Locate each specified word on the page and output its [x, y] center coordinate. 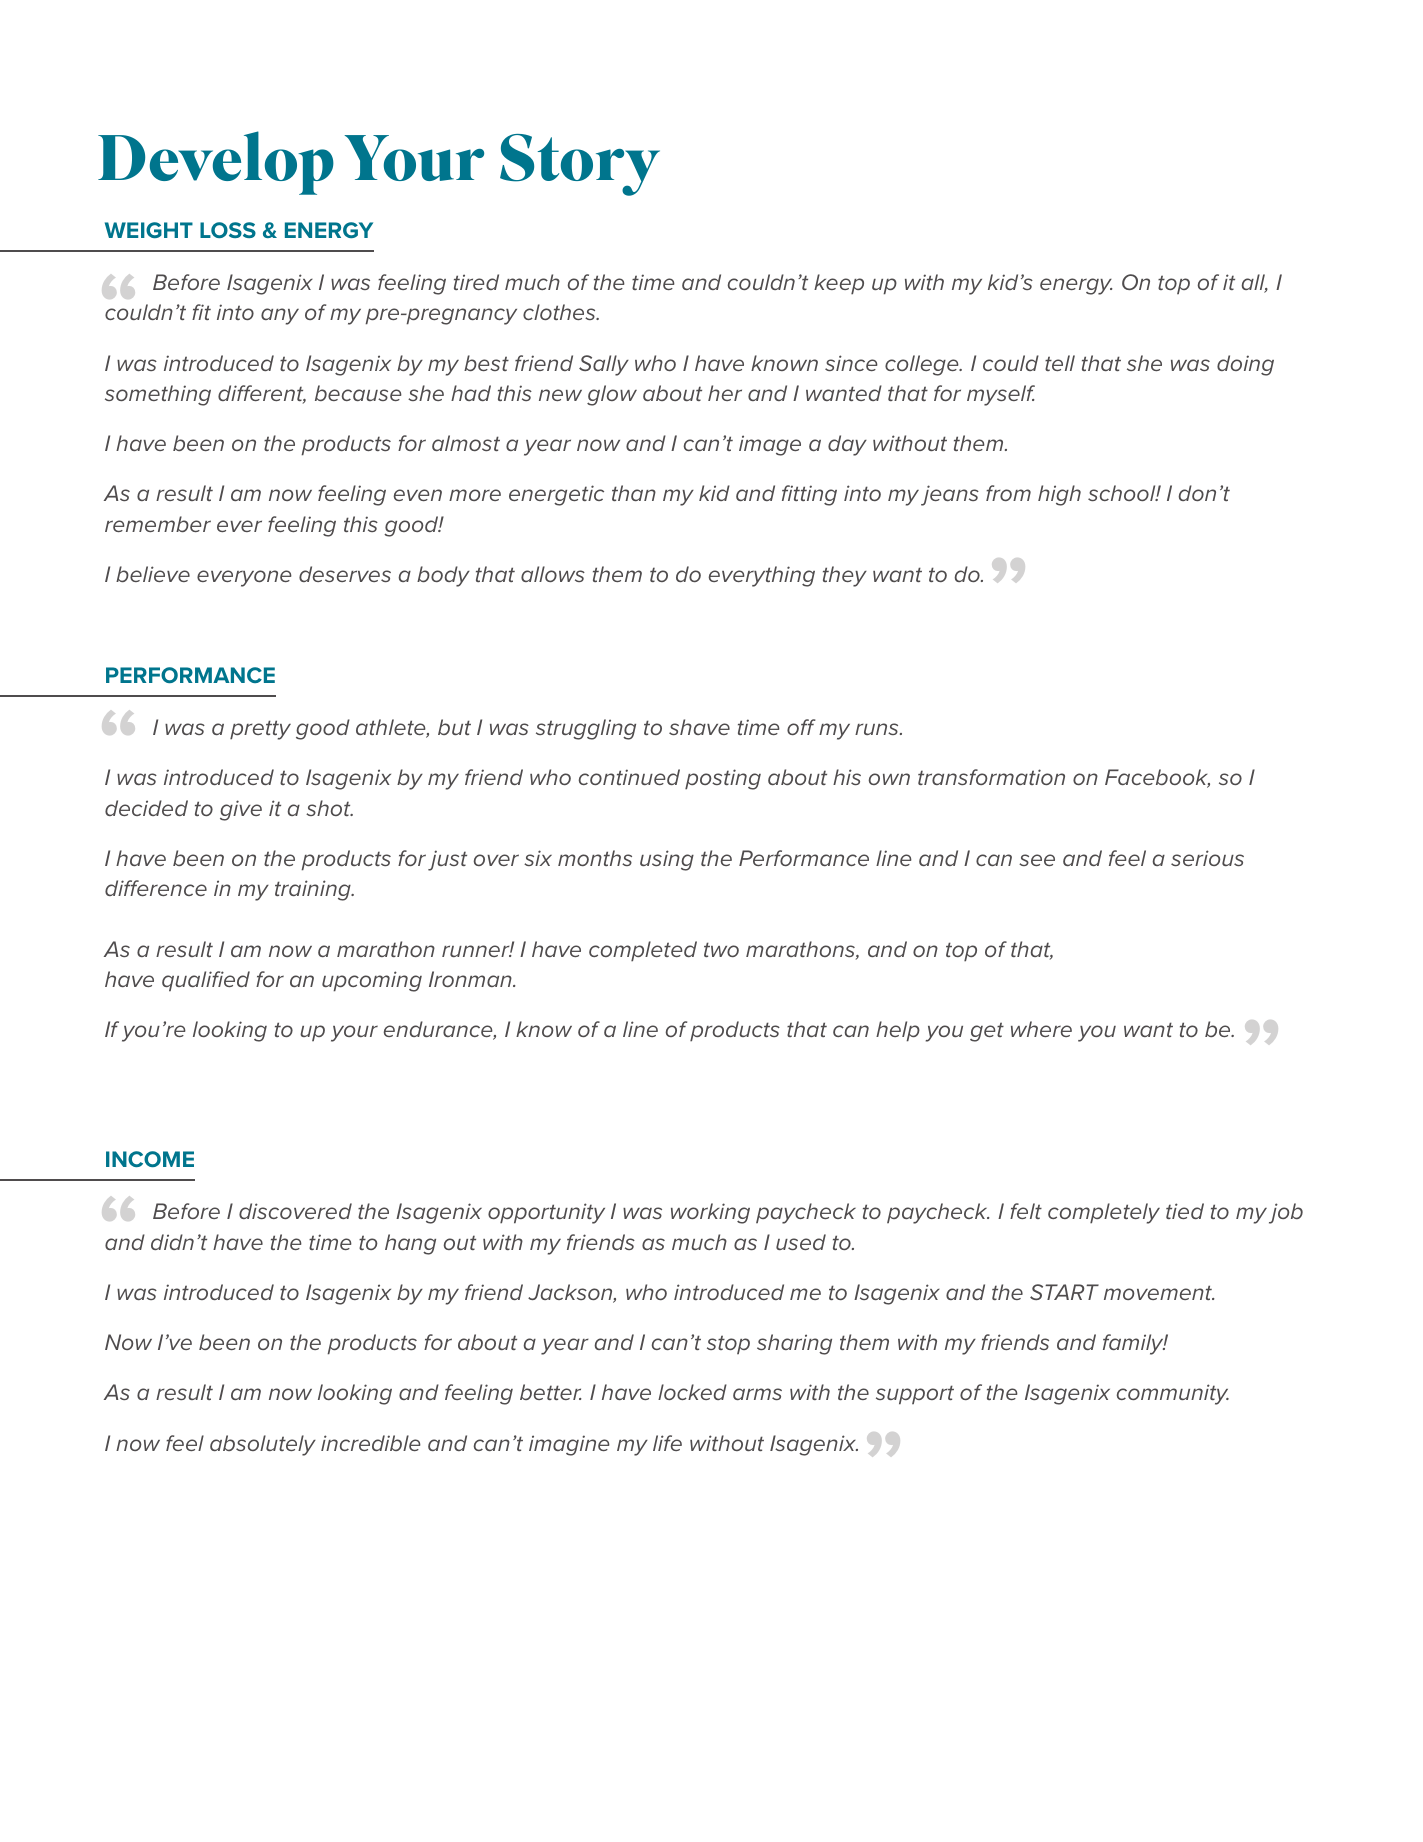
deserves [345, 574]
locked [692, 1392]
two [721, 949]
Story [580, 165]
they [845, 576]
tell [1060, 363]
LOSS [228, 230]
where [1041, 1029]
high [1059, 495]
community [1173, 1394]
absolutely [263, 1445]
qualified [206, 981]
